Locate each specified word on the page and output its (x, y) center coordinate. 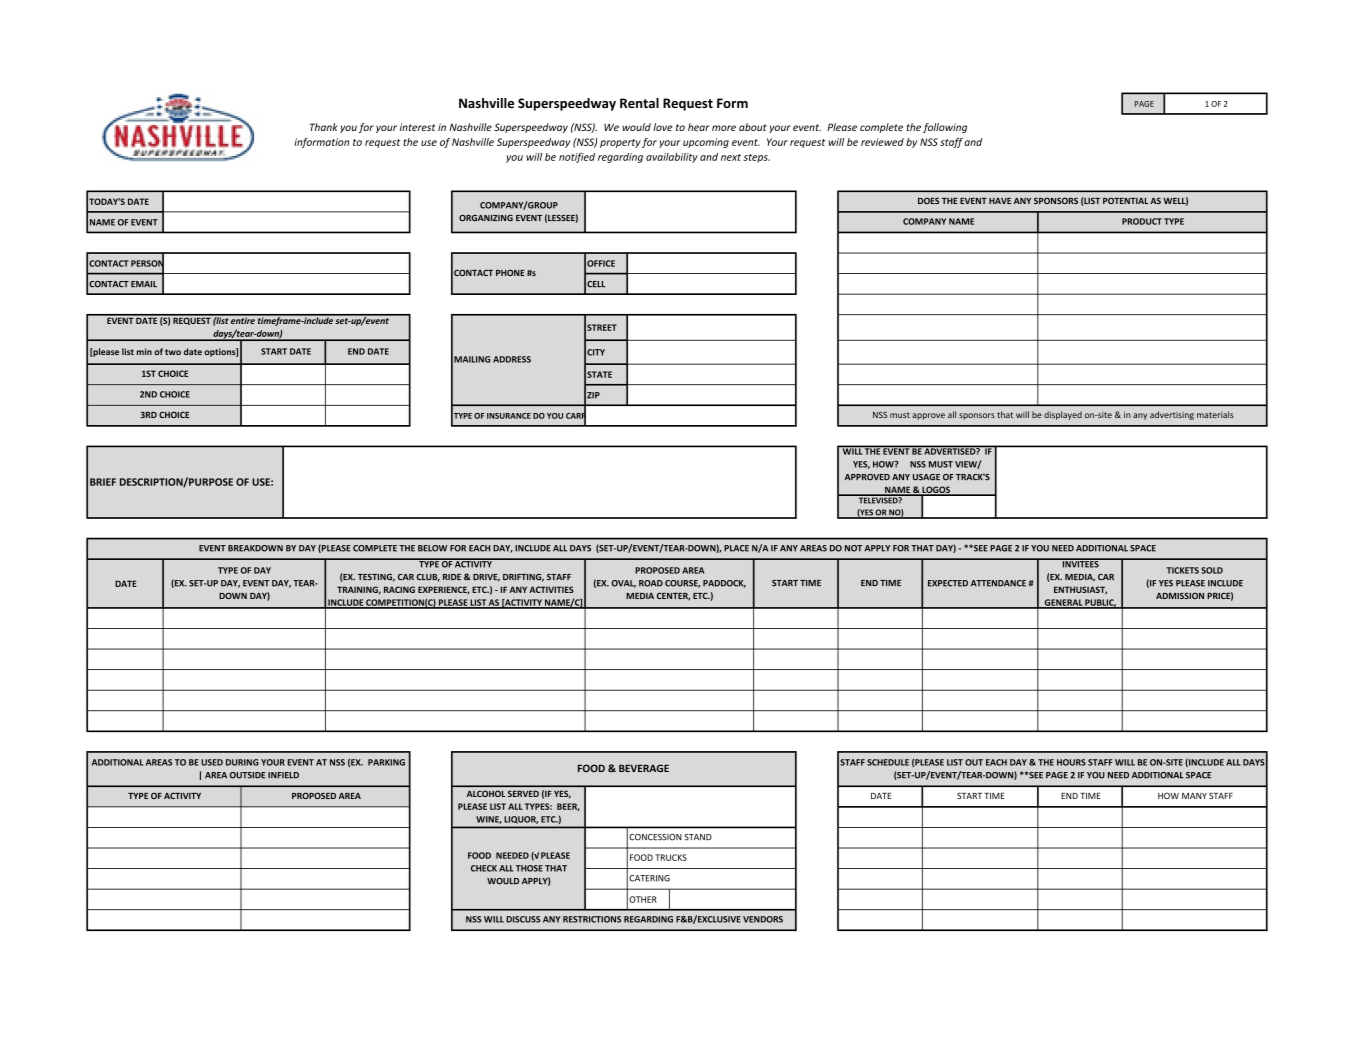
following (945, 128)
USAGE (926, 477)
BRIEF (103, 482)
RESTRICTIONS (592, 919)
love (662, 127)
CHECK (484, 868)
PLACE (736, 548)
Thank (324, 127)
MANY (1194, 796)
